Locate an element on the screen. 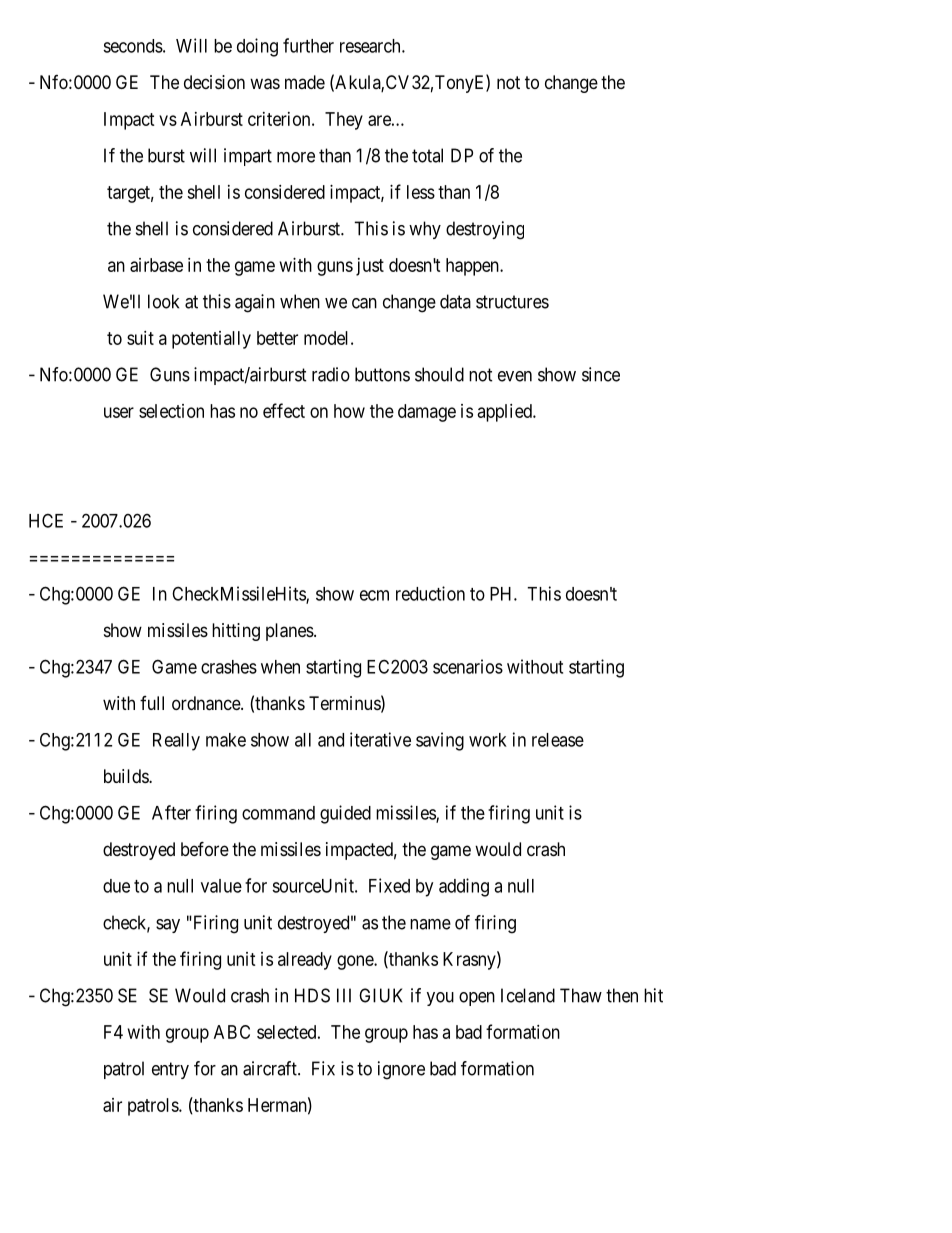  structures is located at coordinates (512, 302).
